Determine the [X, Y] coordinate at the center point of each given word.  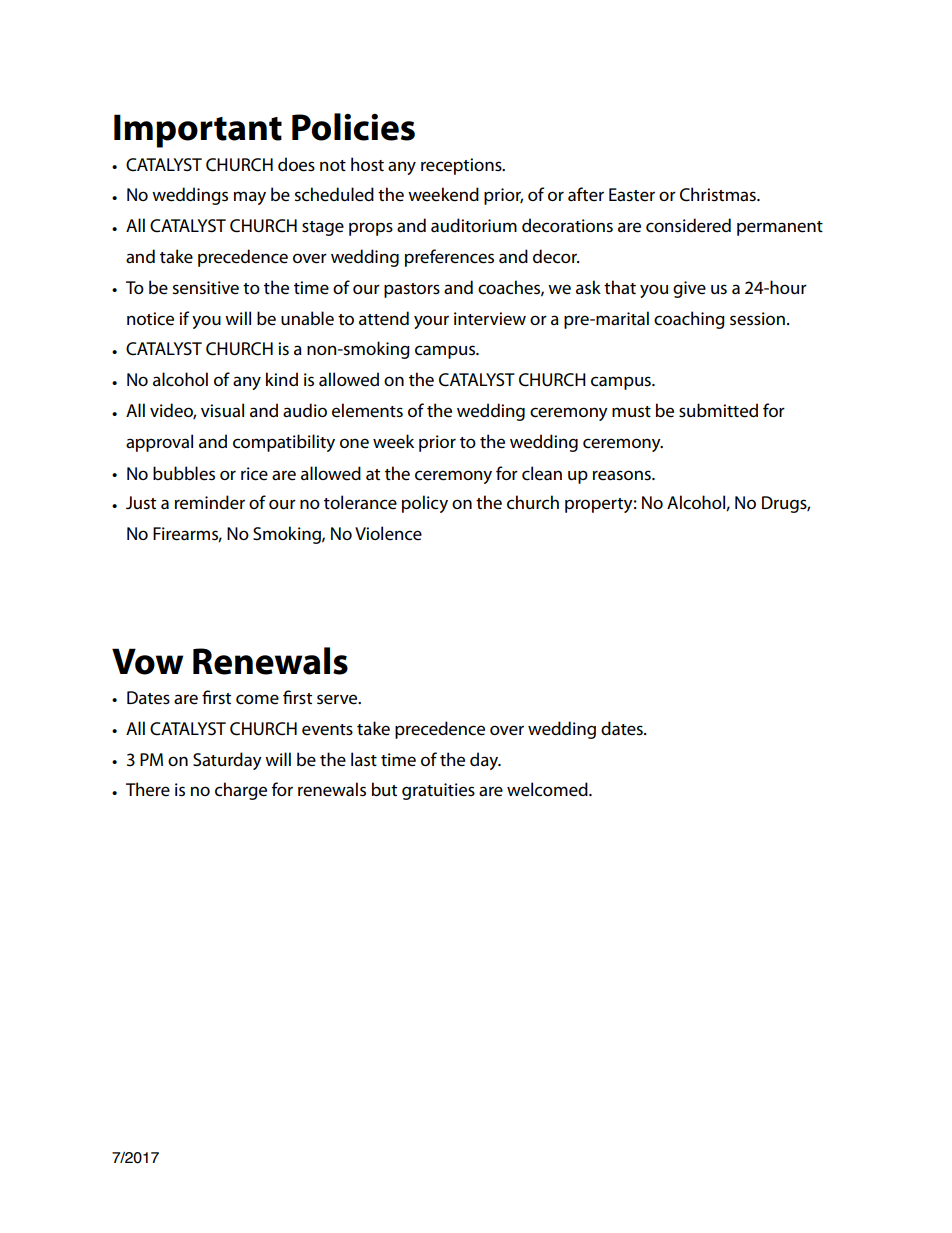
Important [198, 131]
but [384, 789]
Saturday [227, 761]
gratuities [438, 791]
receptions [462, 166]
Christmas [719, 194]
